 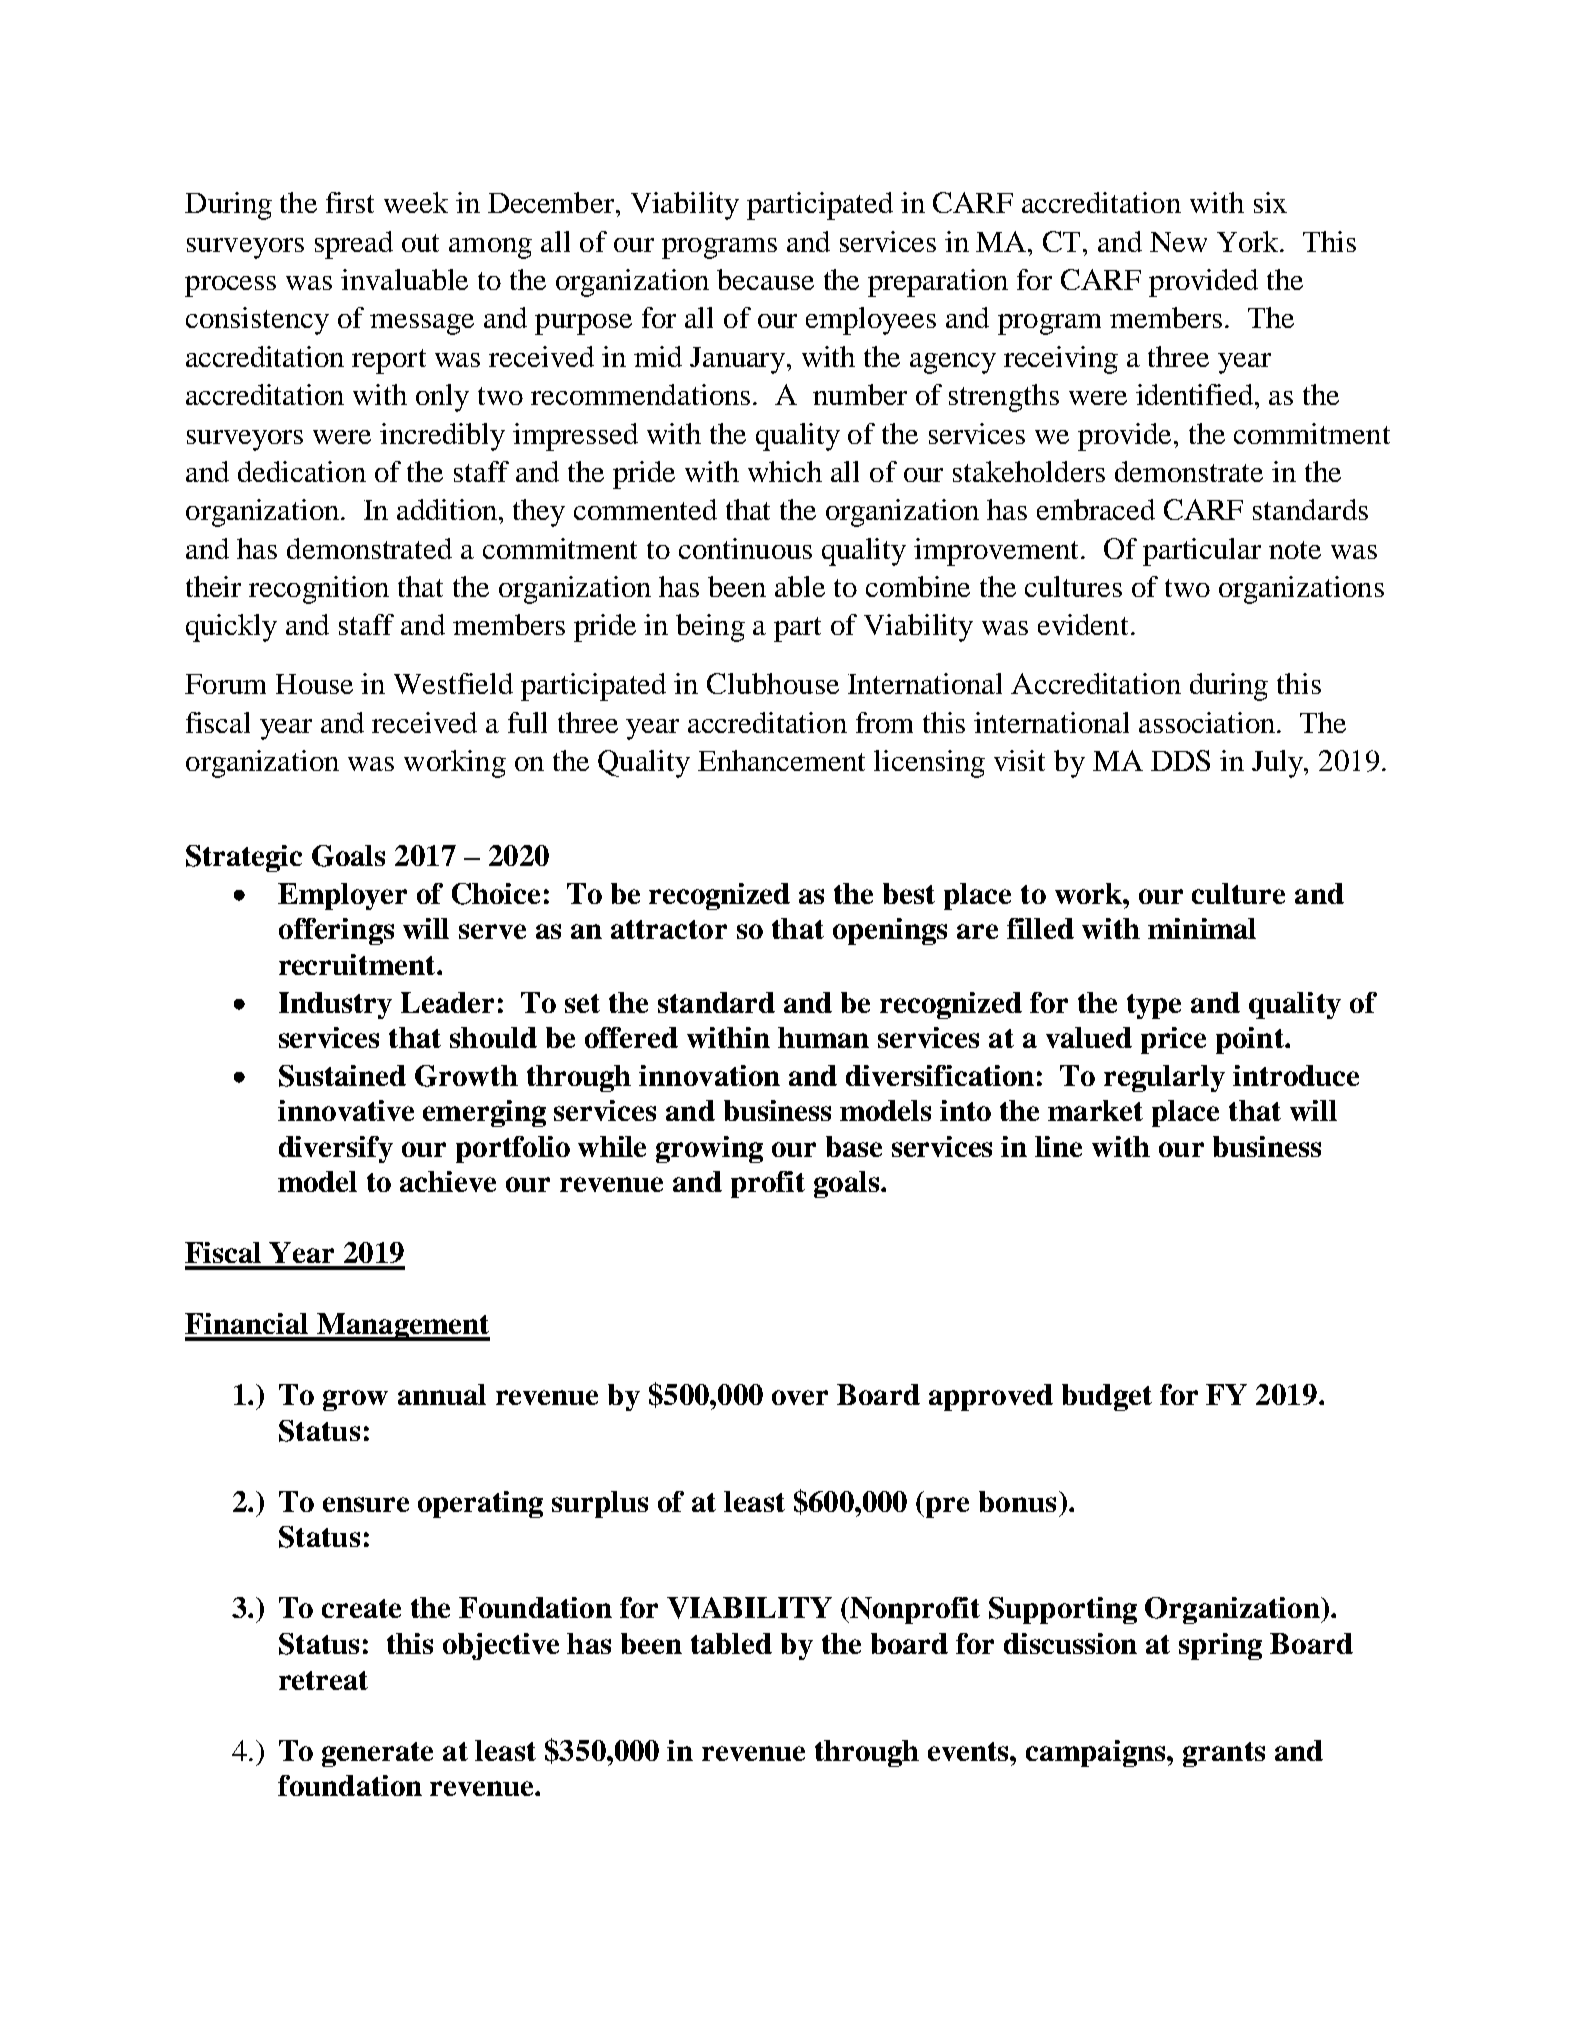 What do you see at coordinates (823, 1037) in the screenshot?
I see `human` at bounding box center [823, 1037].
